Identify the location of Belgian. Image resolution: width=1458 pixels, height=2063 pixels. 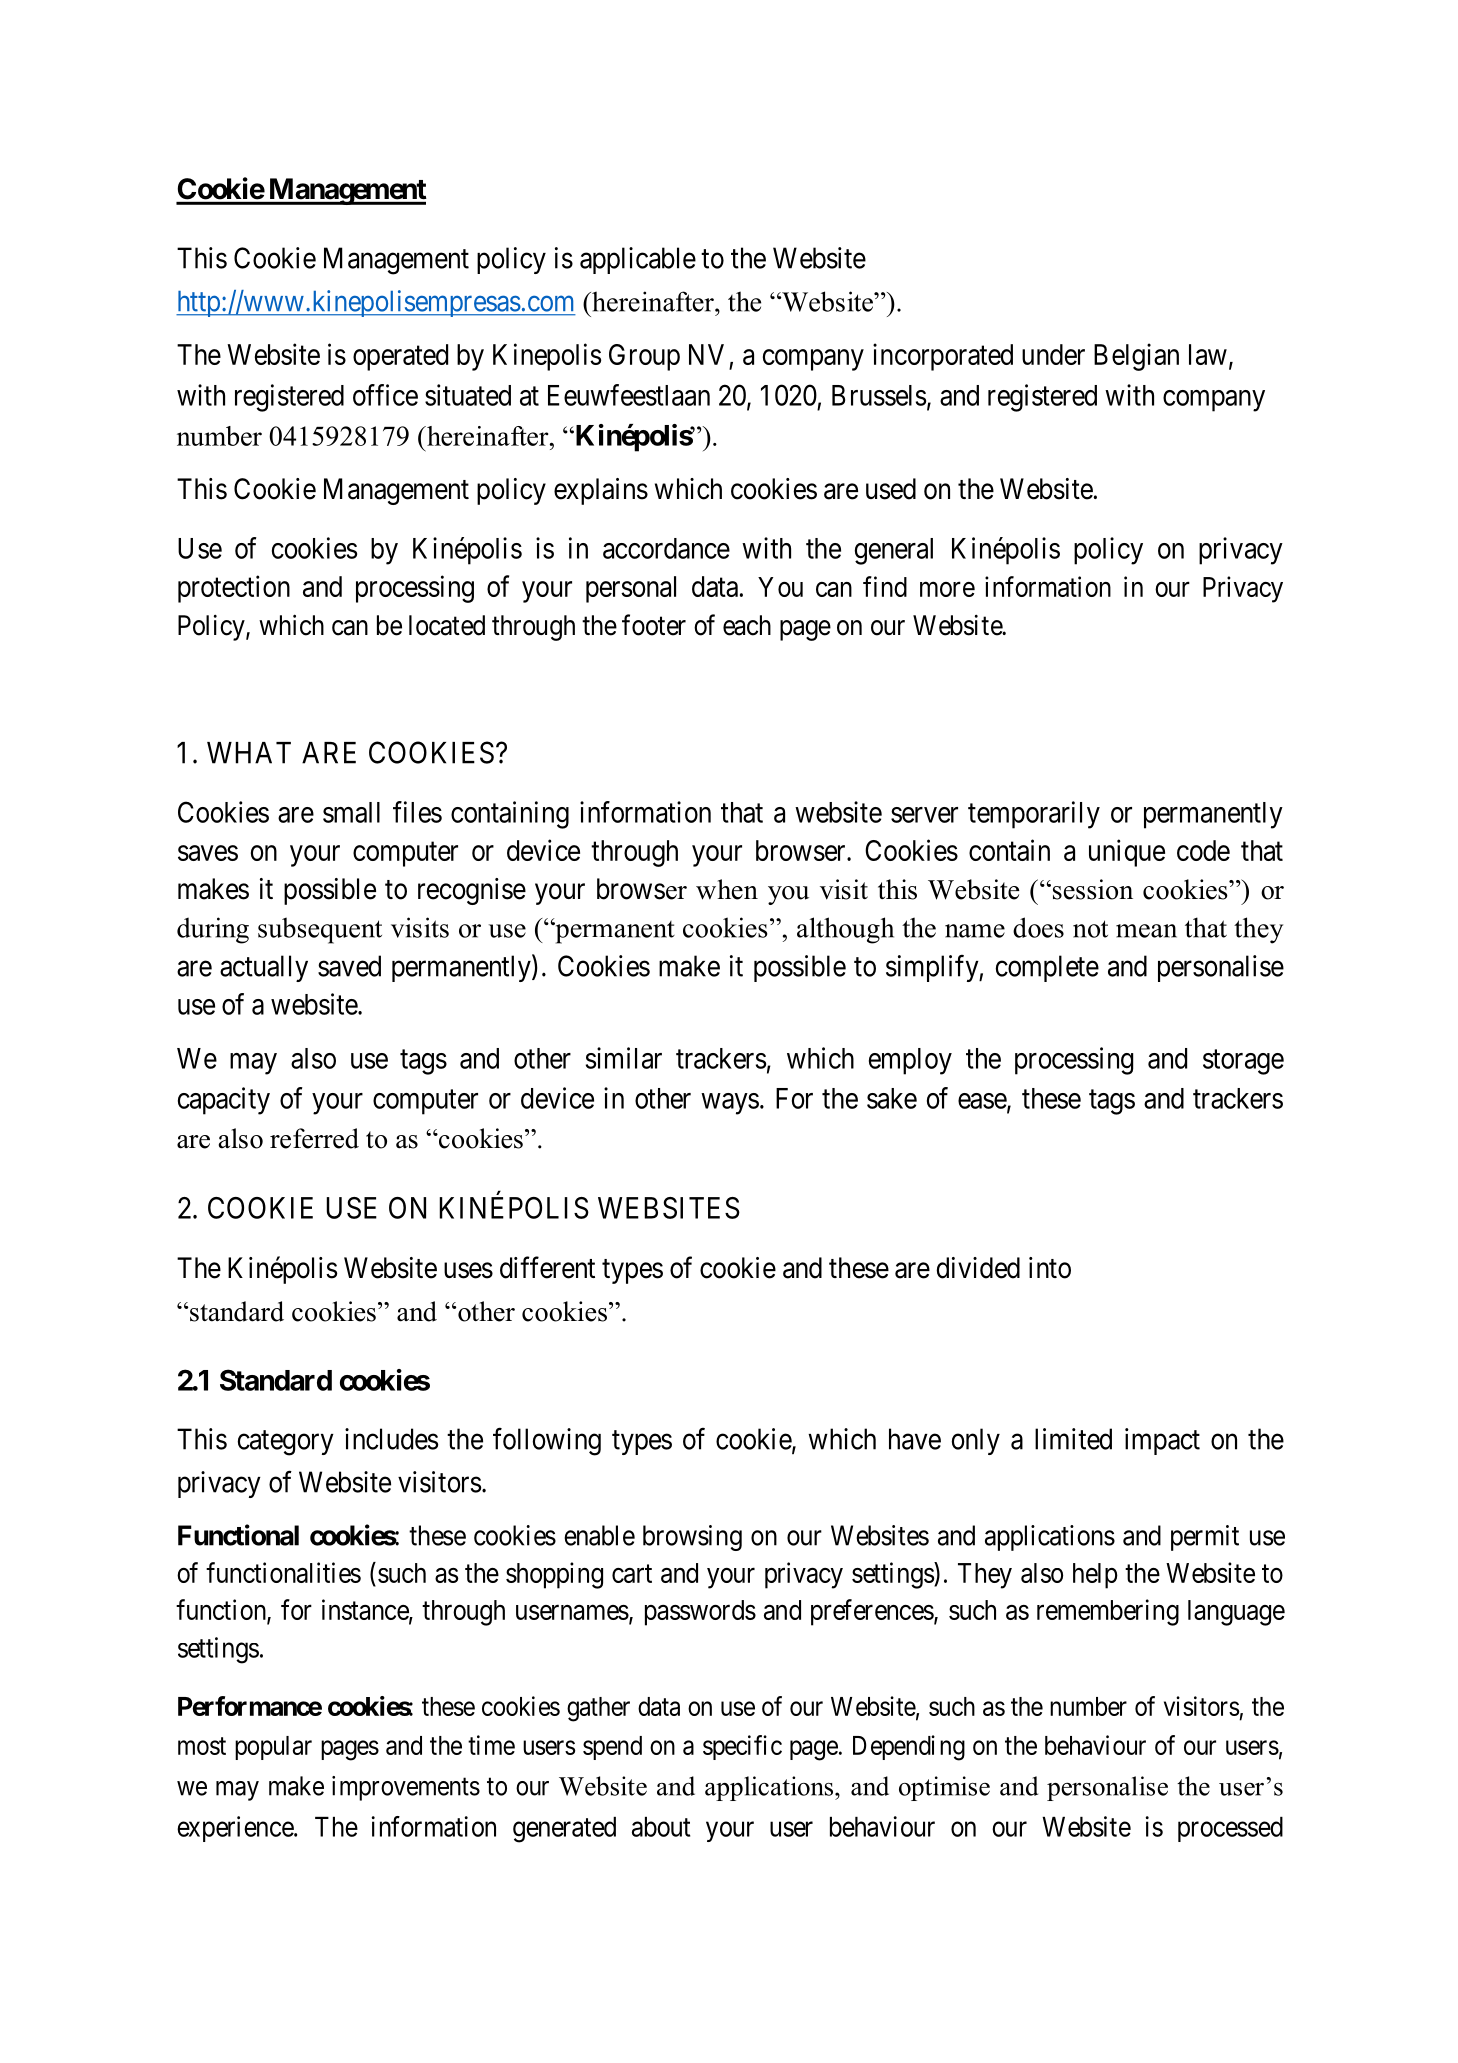
(1136, 357).
